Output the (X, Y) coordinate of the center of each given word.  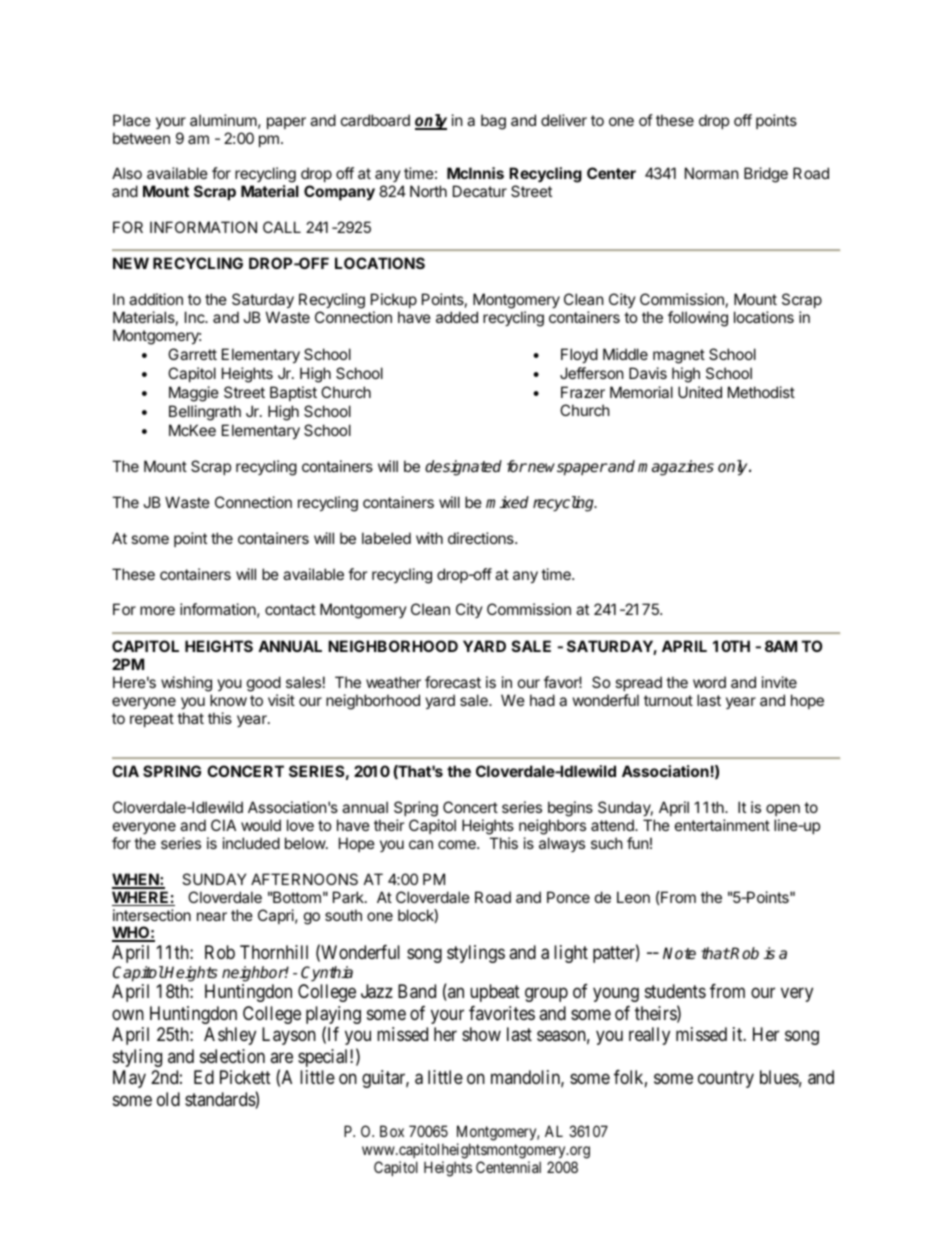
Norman (711, 173)
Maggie (194, 394)
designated (463, 468)
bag (493, 122)
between (141, 138)
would (261, 825)
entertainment (722, 825)
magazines (676, 468)
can (421, 844)
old (168, 1099)
